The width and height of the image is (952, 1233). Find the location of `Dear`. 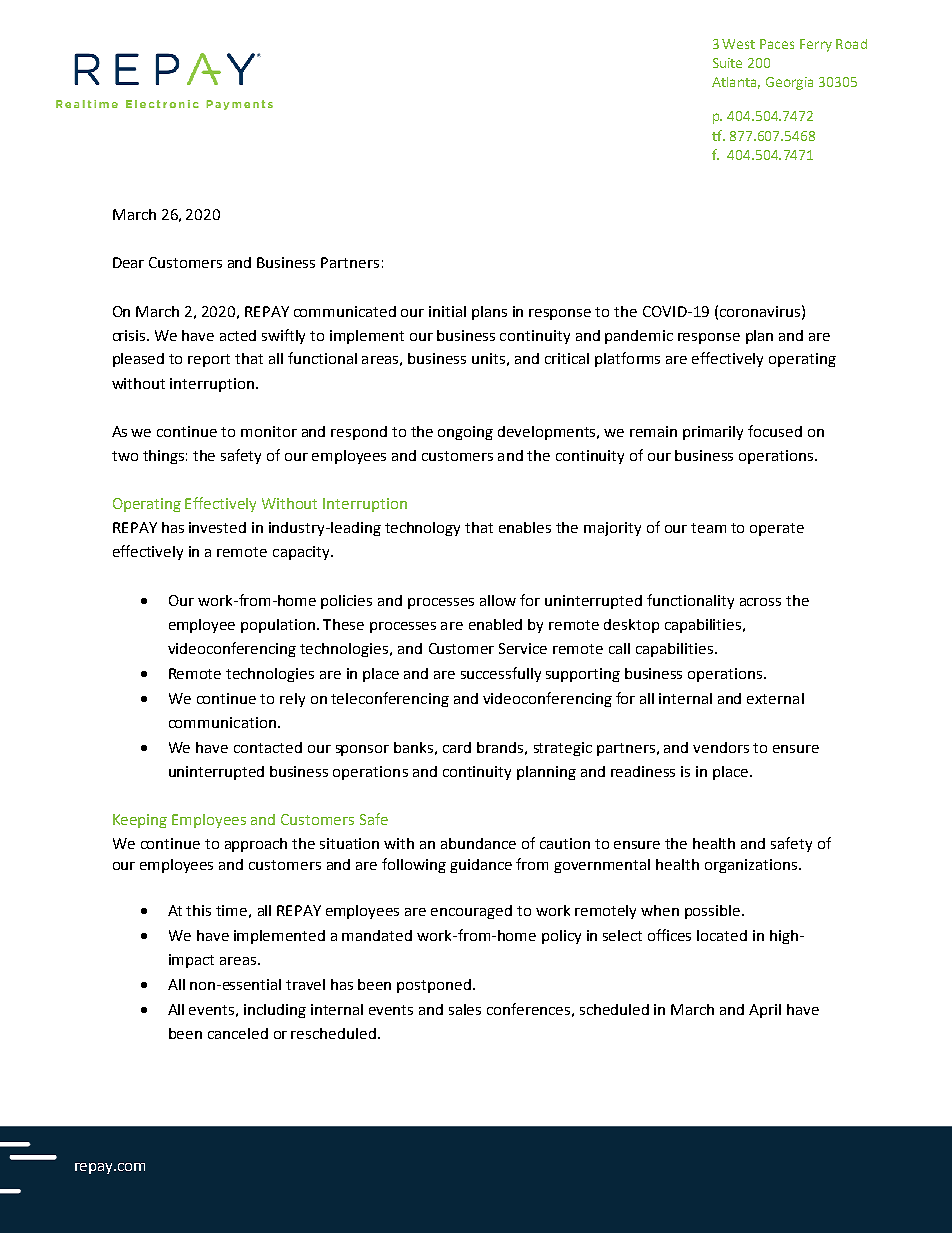

Dear is located at coordinates (128, 262).
